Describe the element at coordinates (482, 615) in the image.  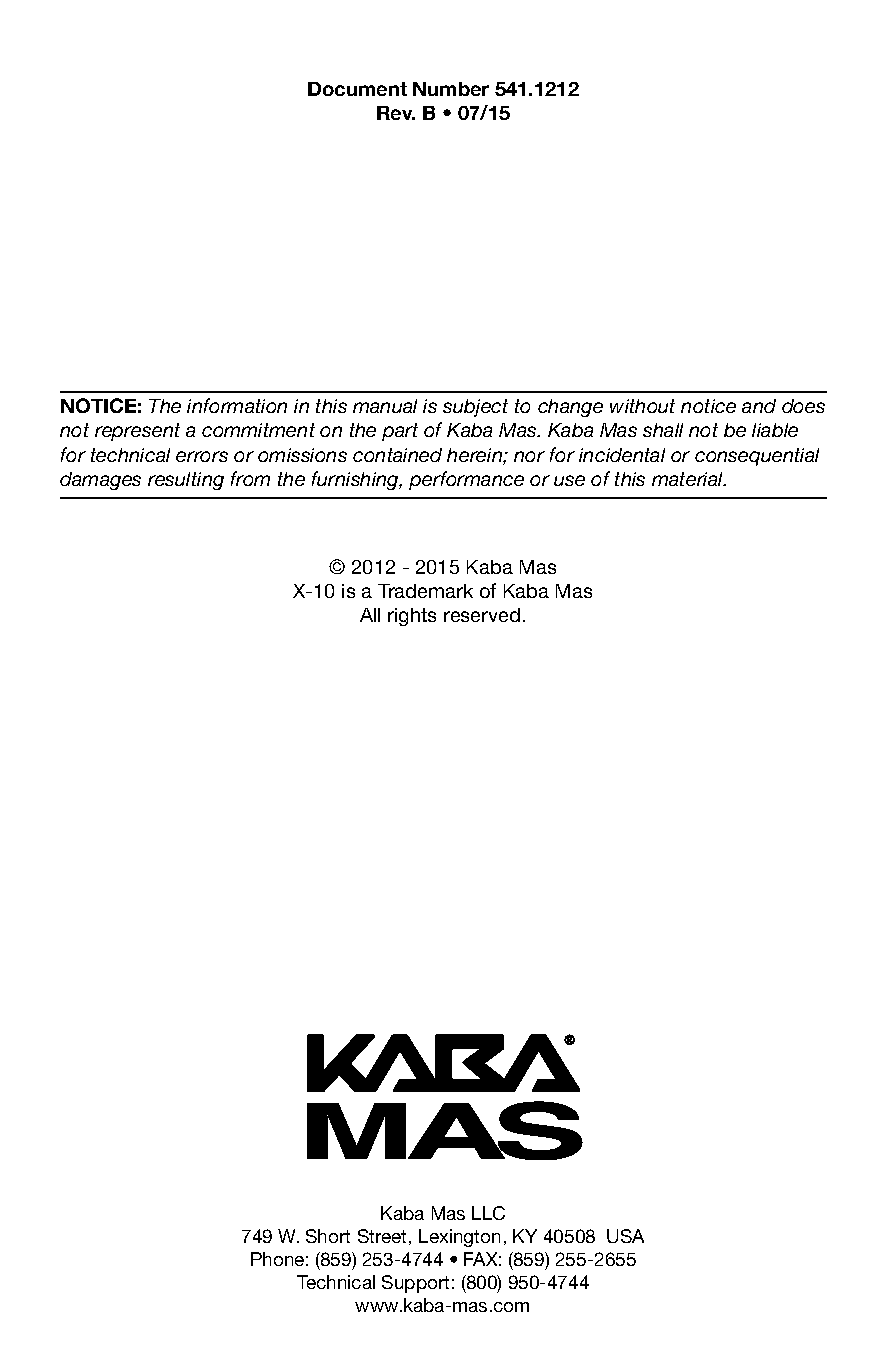
I see `reserved` at that location.
